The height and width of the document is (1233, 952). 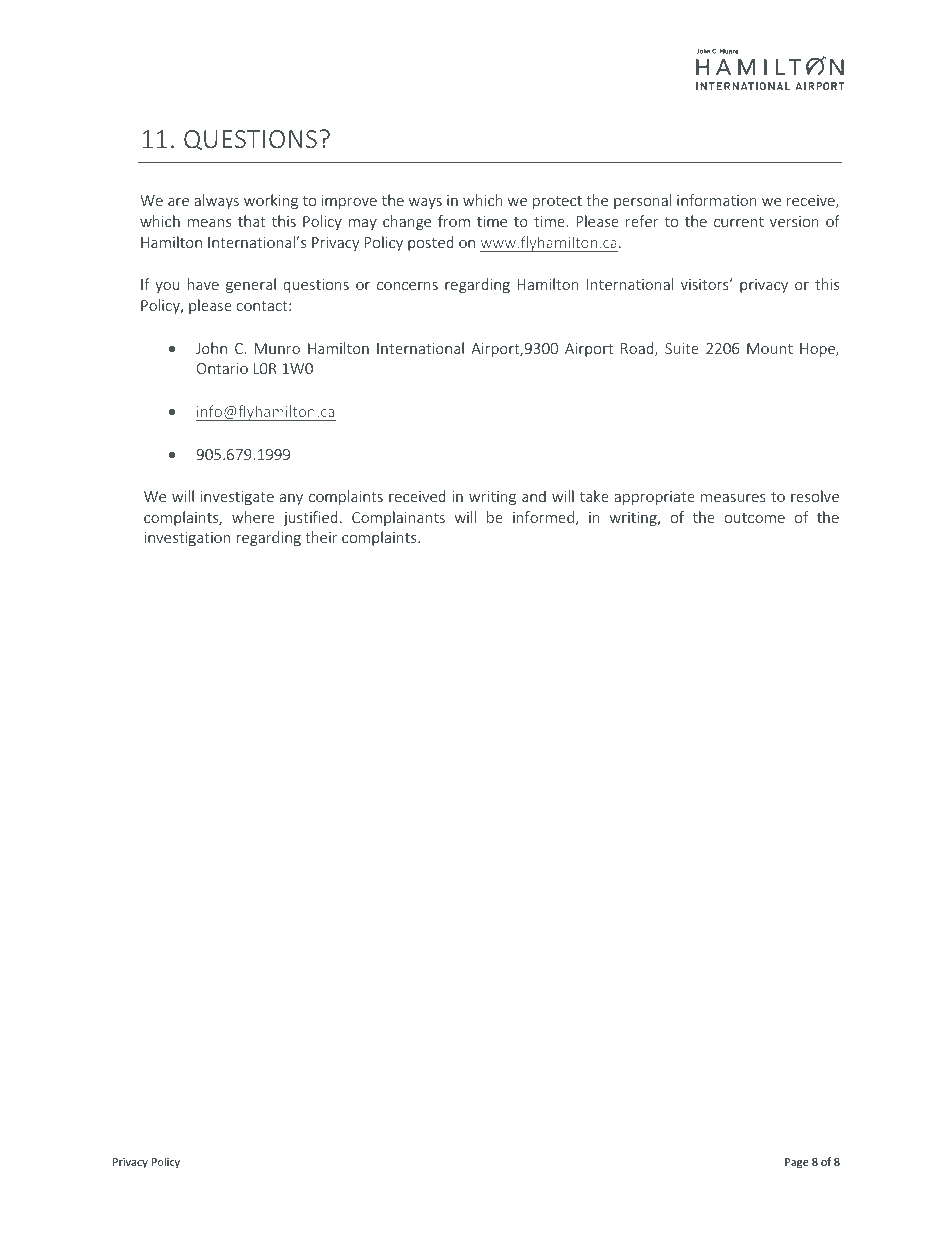 What do you see at coordinates (222, 368) in the document?
I see `Ontario` at bounding box center [222, 368].
